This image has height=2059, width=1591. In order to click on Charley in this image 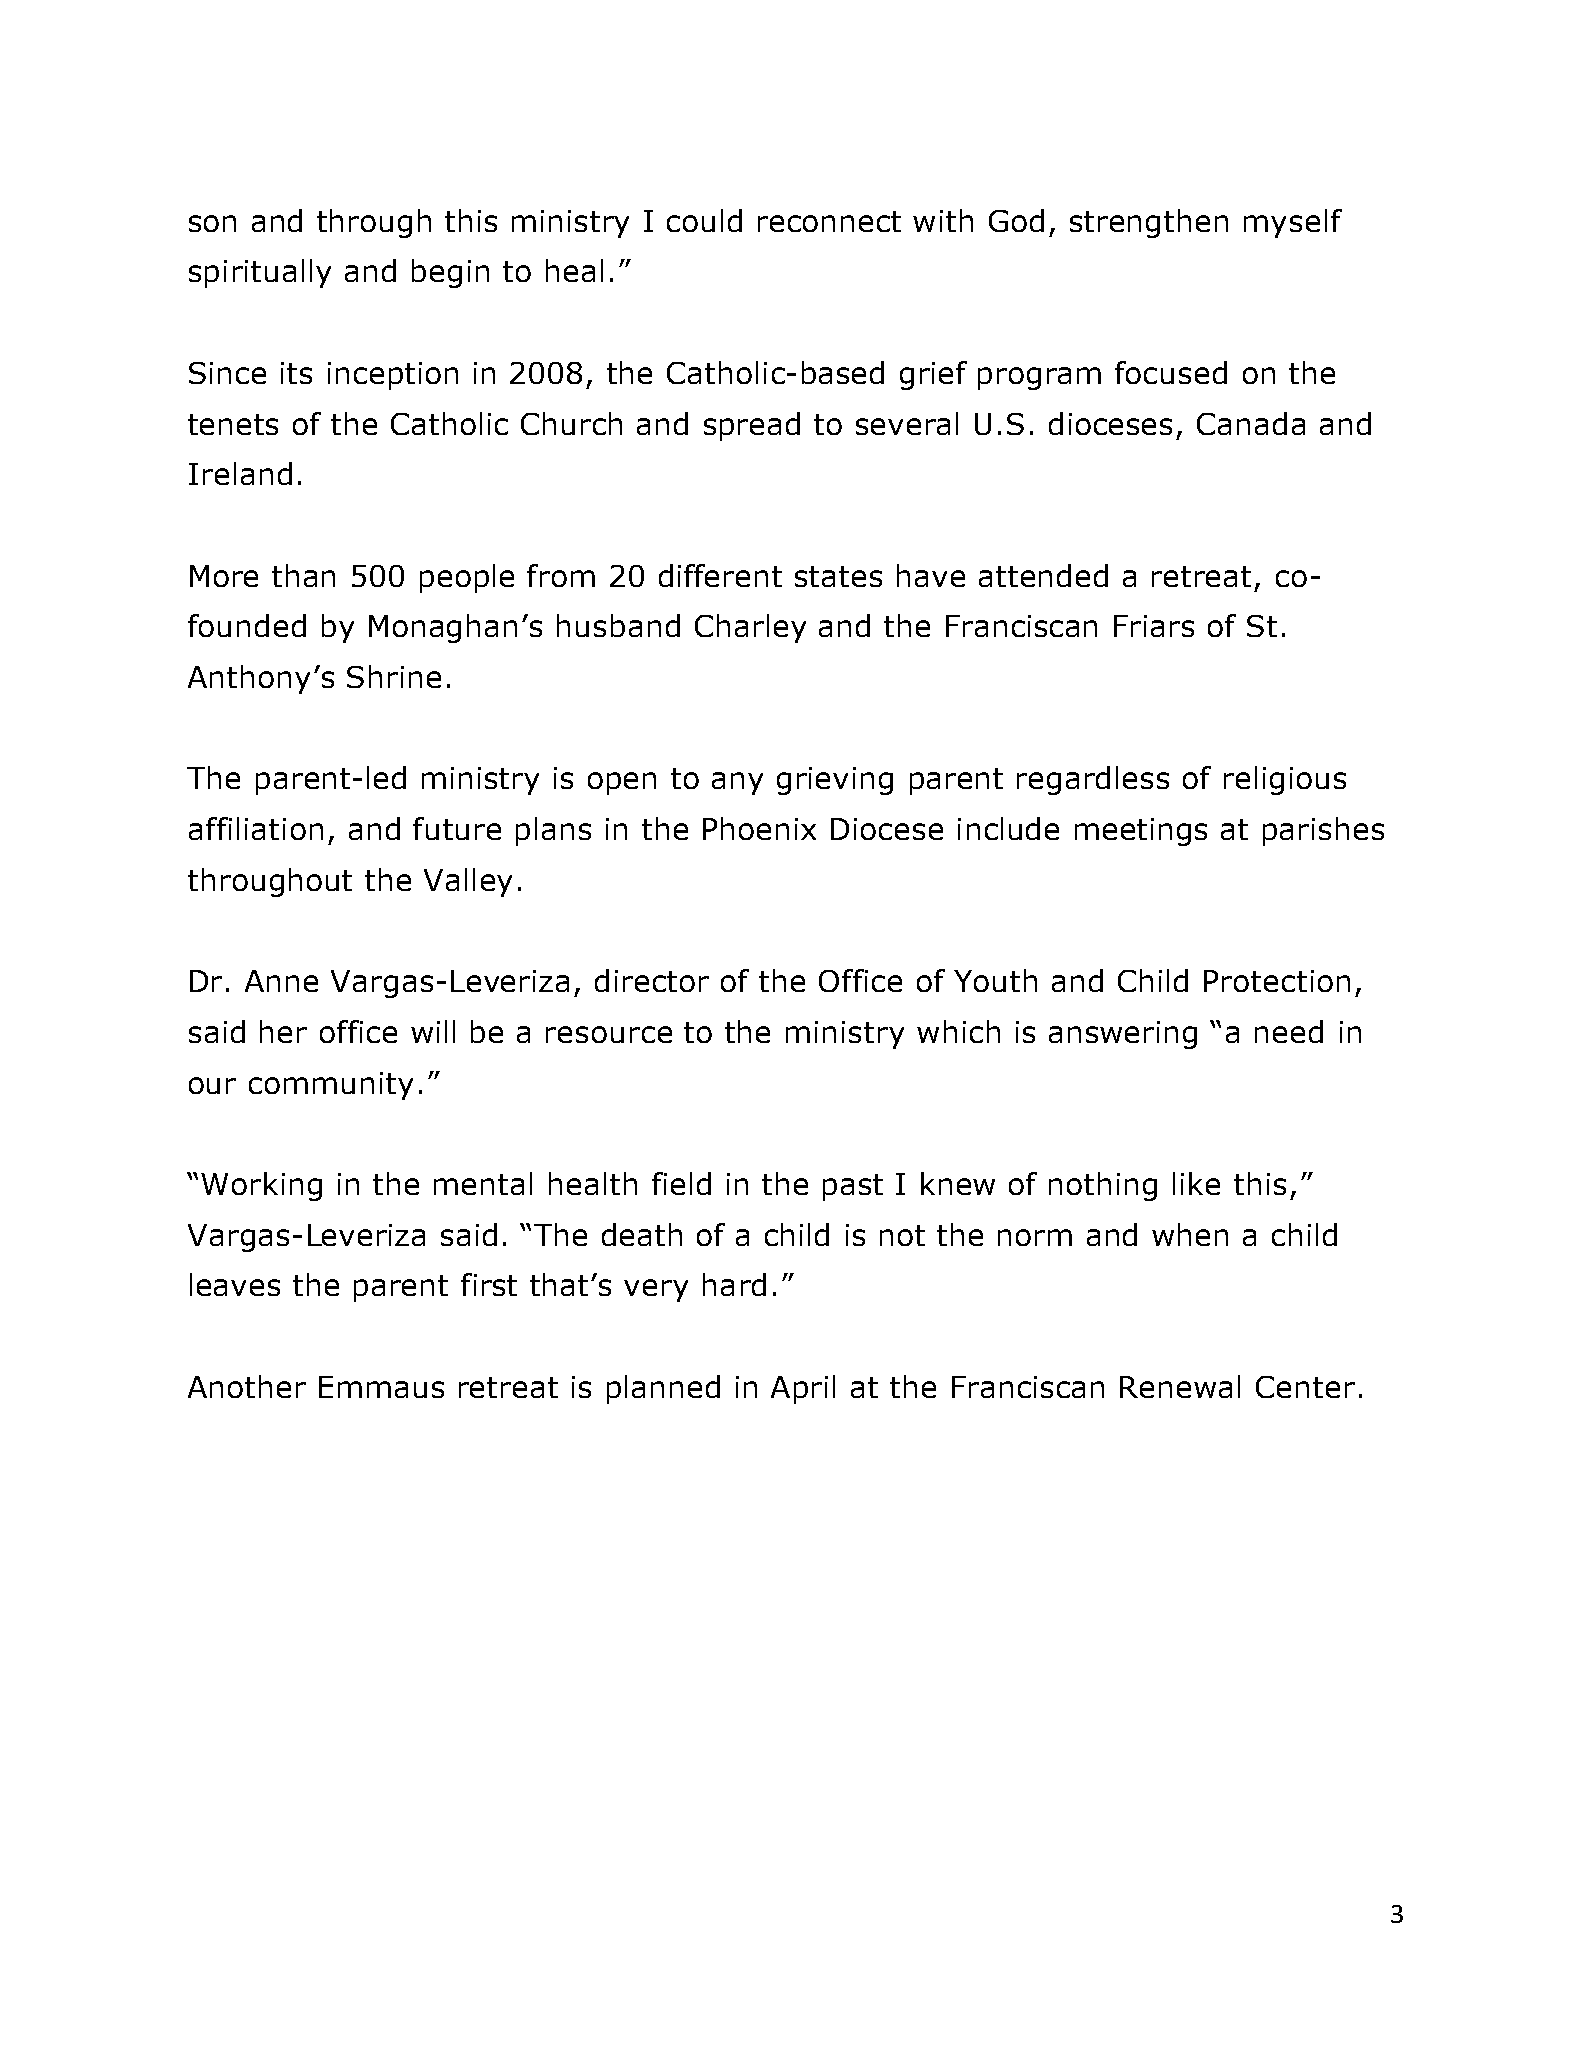, I will do `click(750, 628)`.
